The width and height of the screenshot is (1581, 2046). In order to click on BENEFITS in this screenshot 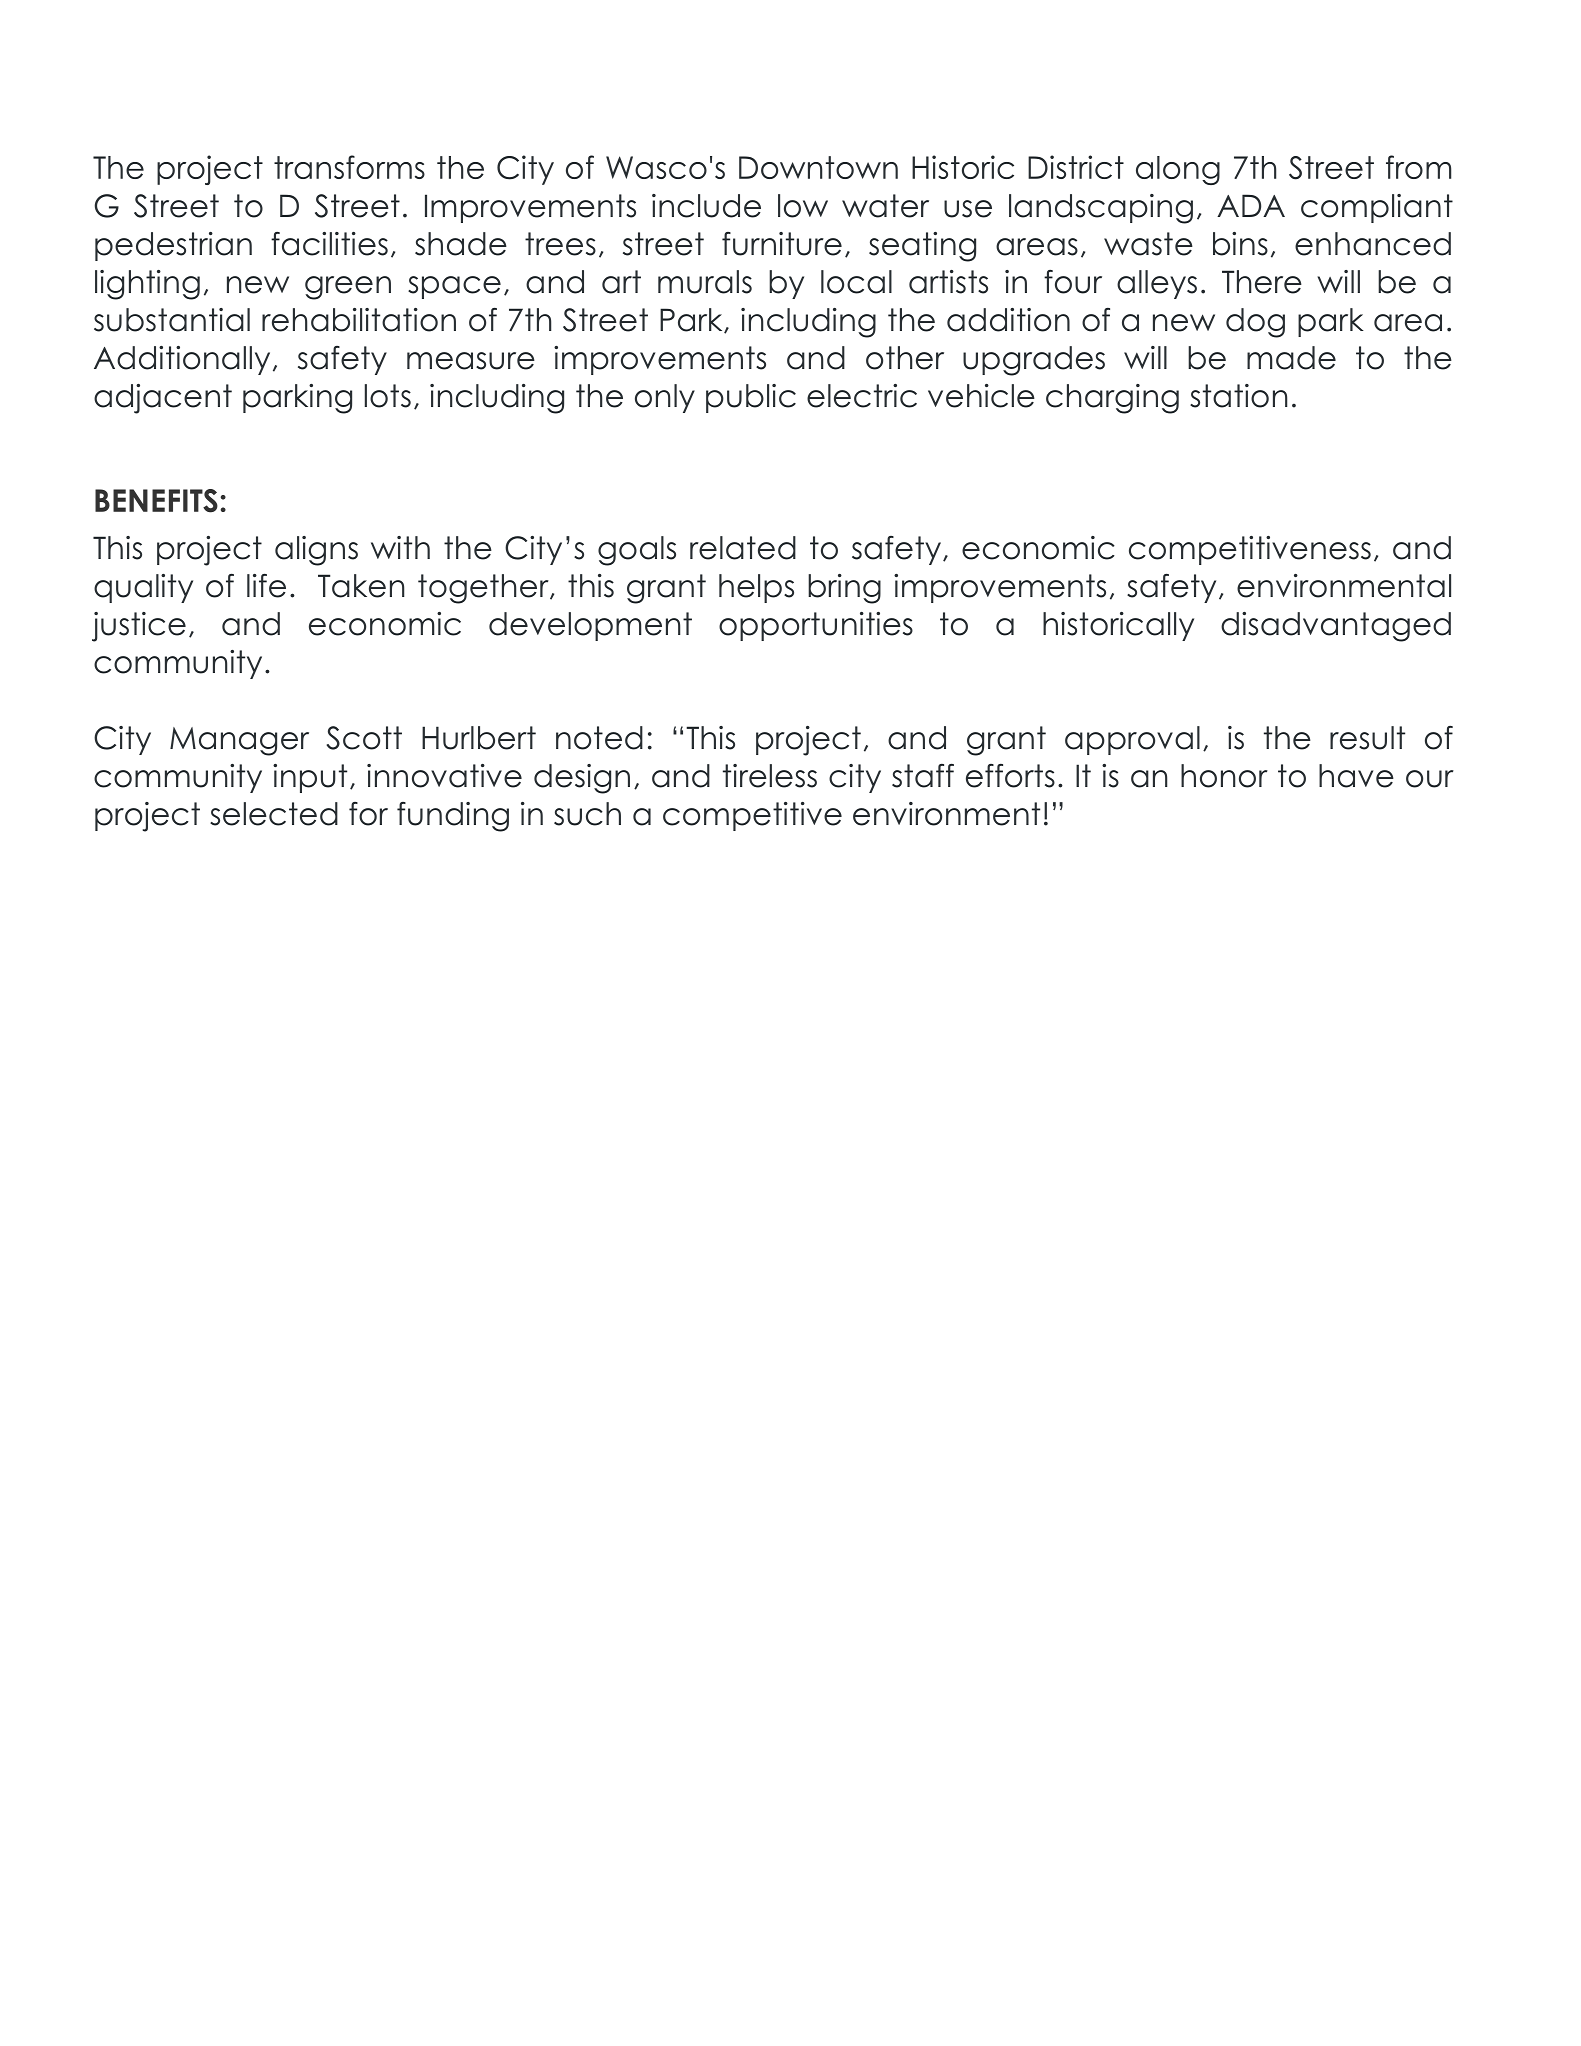, I will do `click(156, 501)`.
